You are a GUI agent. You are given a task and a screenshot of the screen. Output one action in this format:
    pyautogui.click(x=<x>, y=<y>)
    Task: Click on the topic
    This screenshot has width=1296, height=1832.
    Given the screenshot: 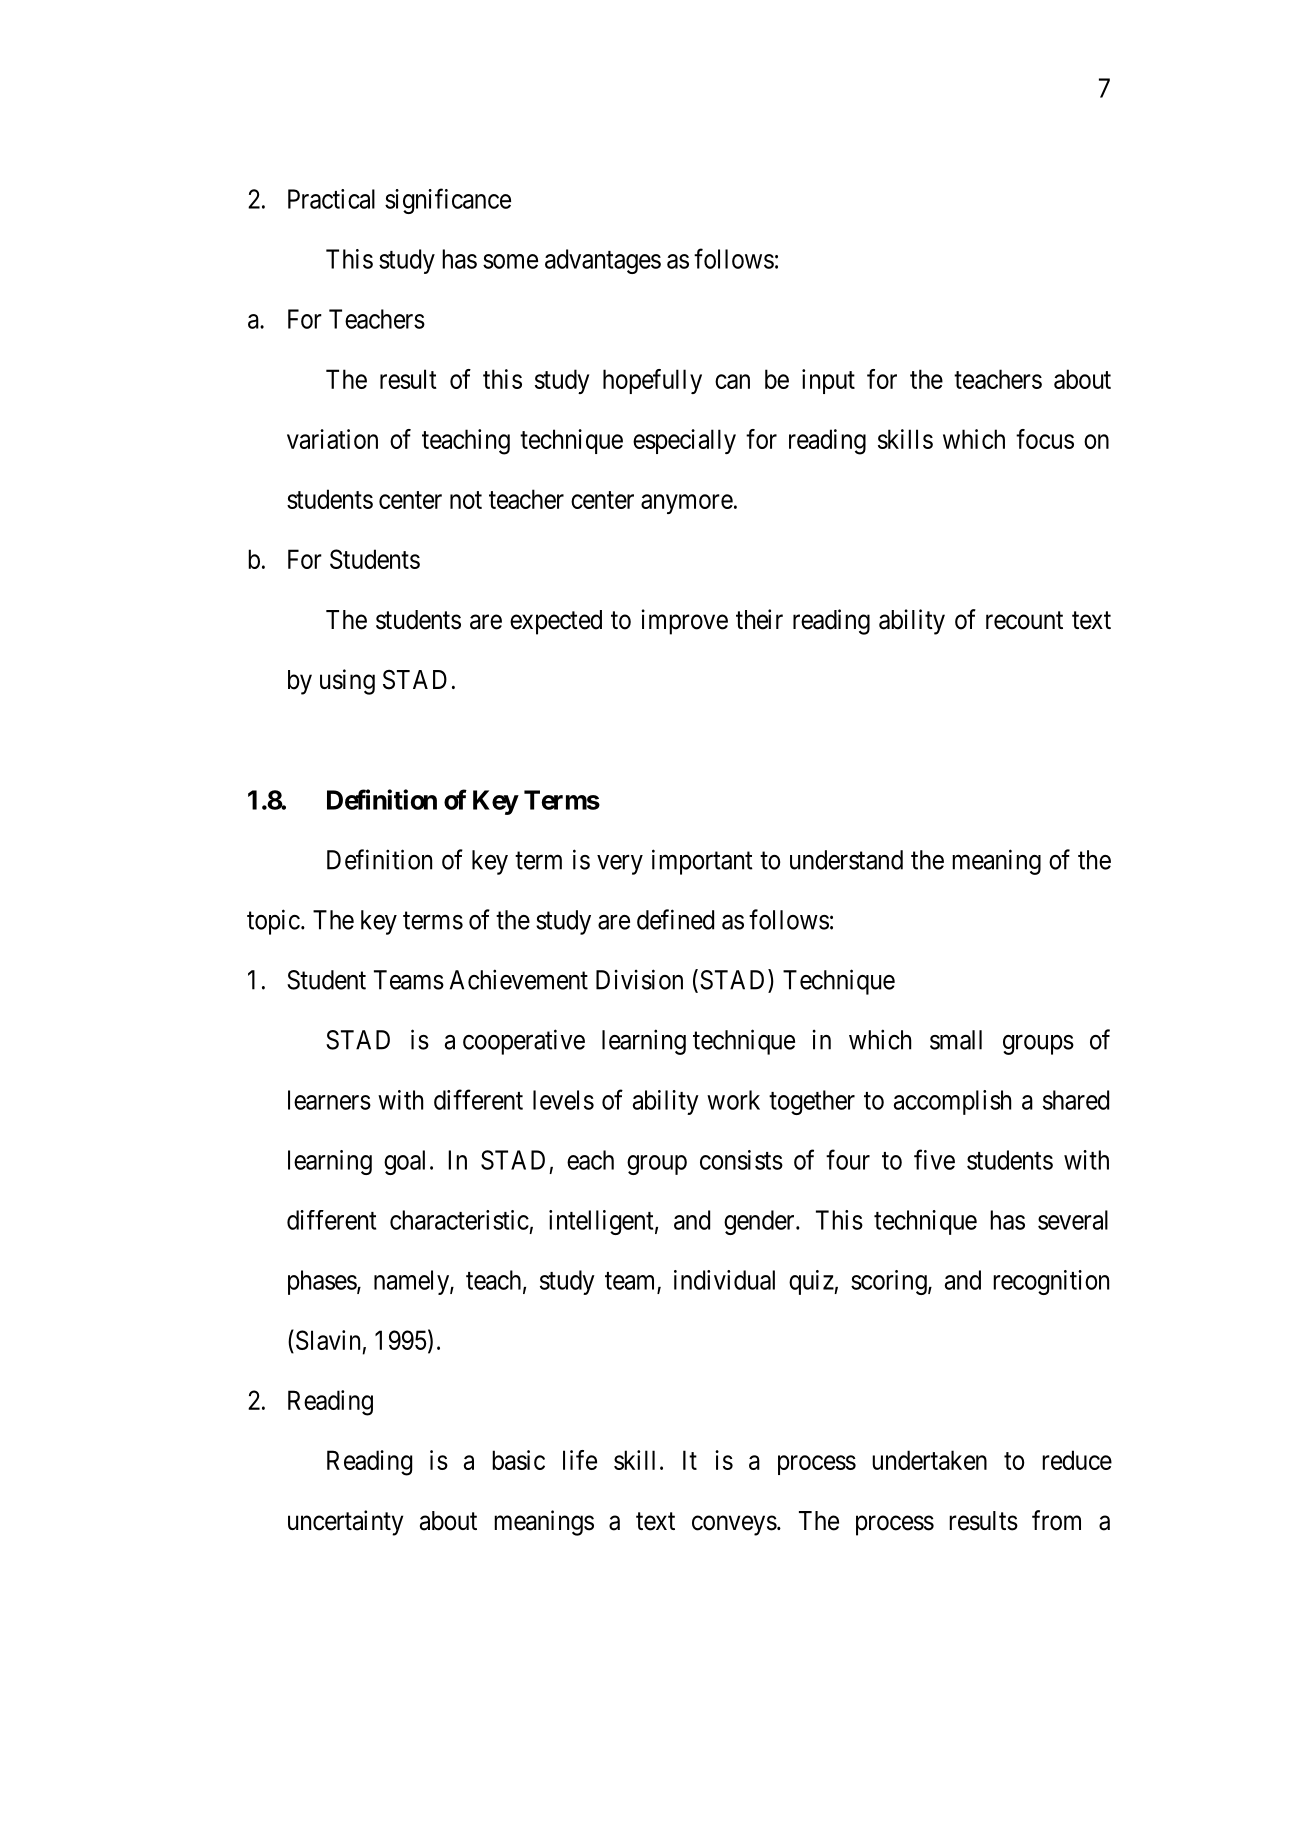 What is the action you would take?
    pyautogui.click(x=273, y=922)
